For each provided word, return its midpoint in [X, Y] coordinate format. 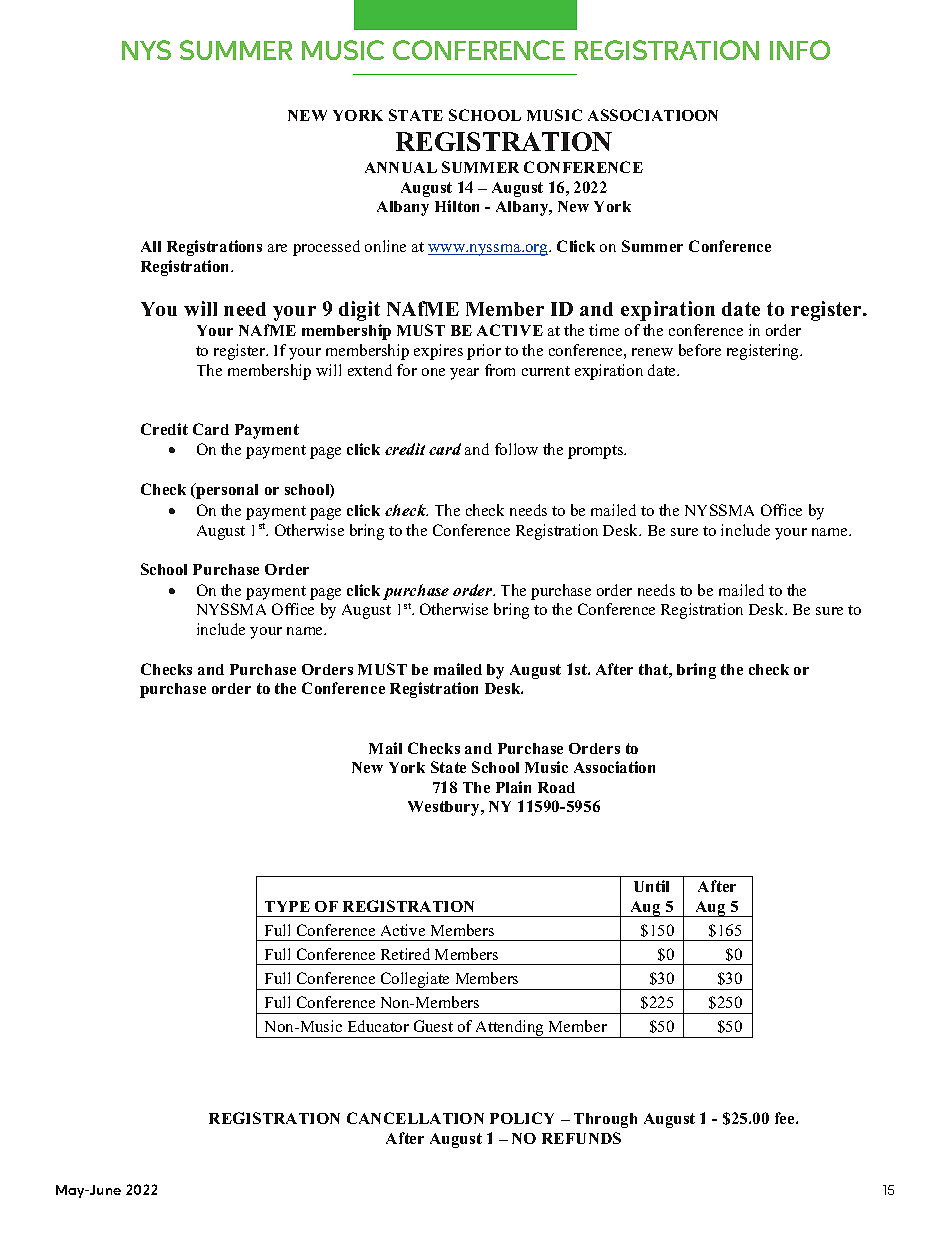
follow [516, 449]
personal [226, 491]
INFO [800, 50]
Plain [513, 787]
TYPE [287, 906]
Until [651, 886]
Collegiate [416, 981]
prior [484, 352]
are [277, 248]
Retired [405, 954]
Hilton [457, 206]
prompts [597, 452]
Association [614, 767]
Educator [378, 1026]
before [700, 350]
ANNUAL [401, 167]
